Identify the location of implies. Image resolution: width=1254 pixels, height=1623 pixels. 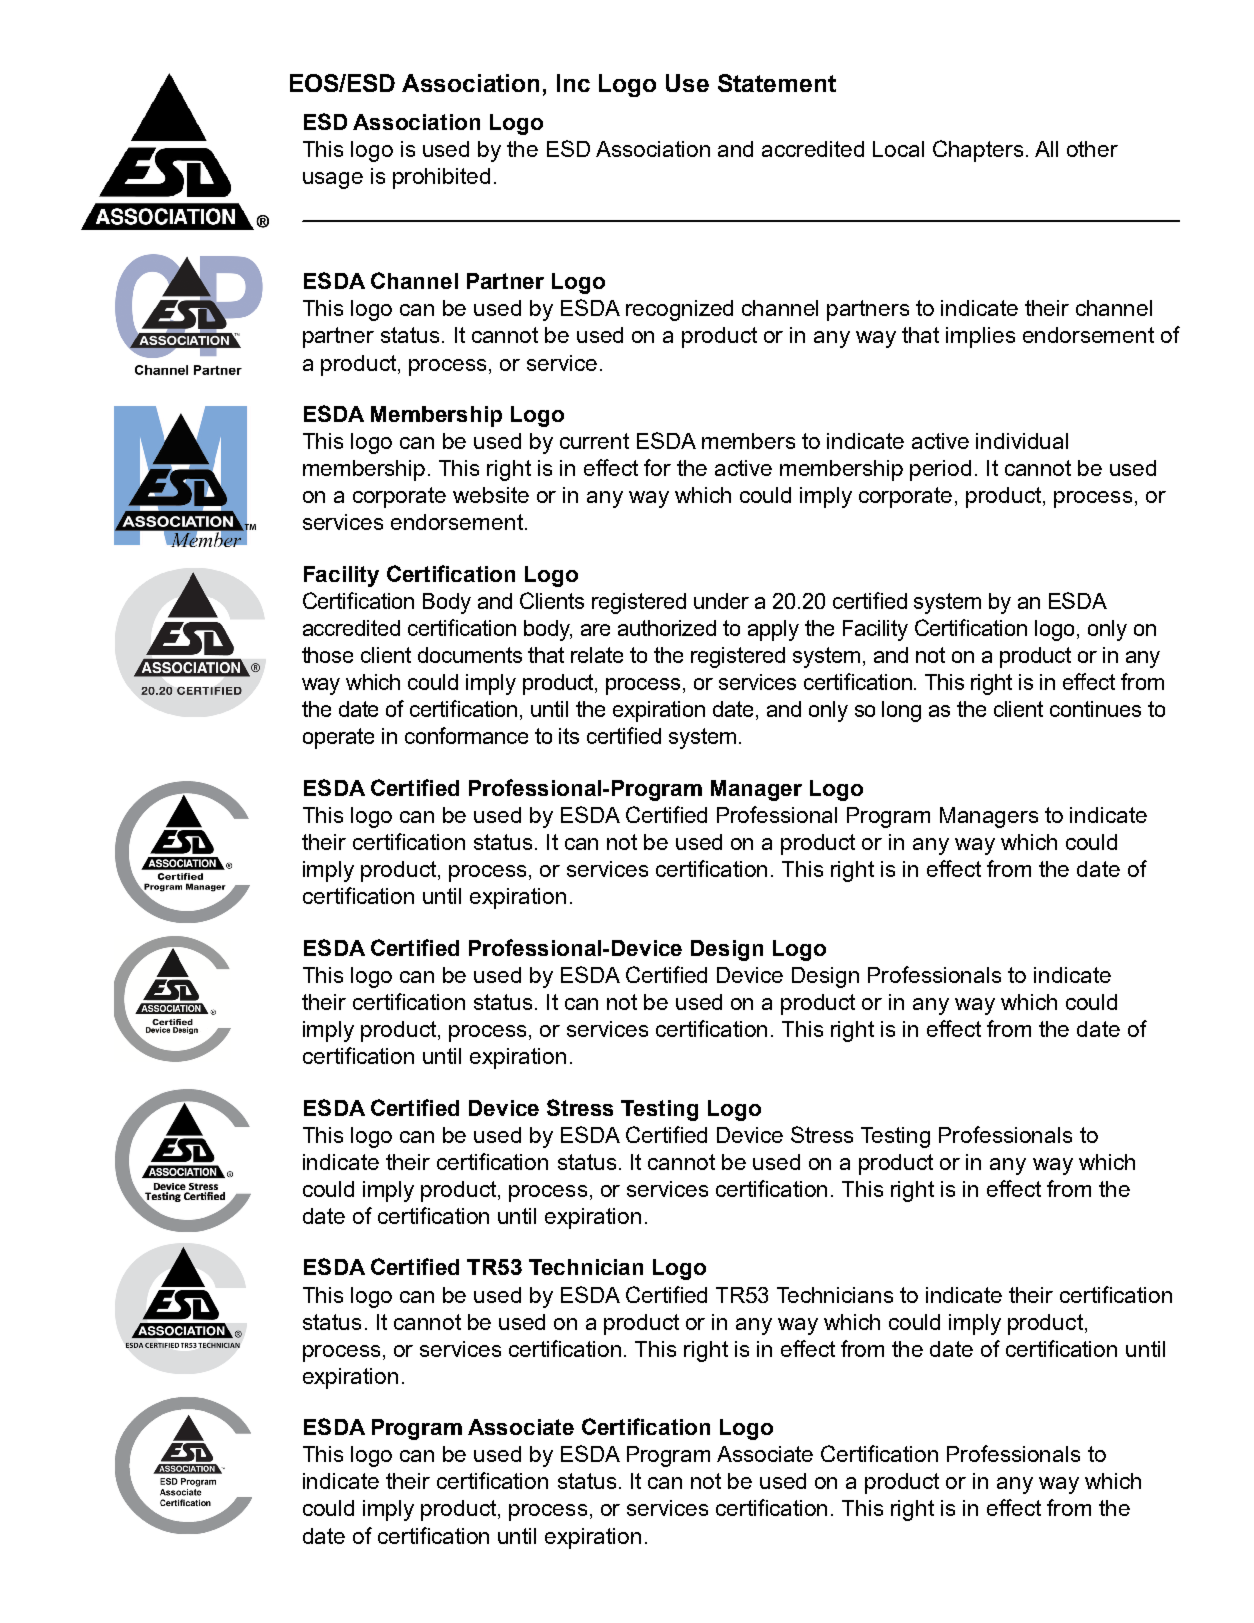
(980, 337).
